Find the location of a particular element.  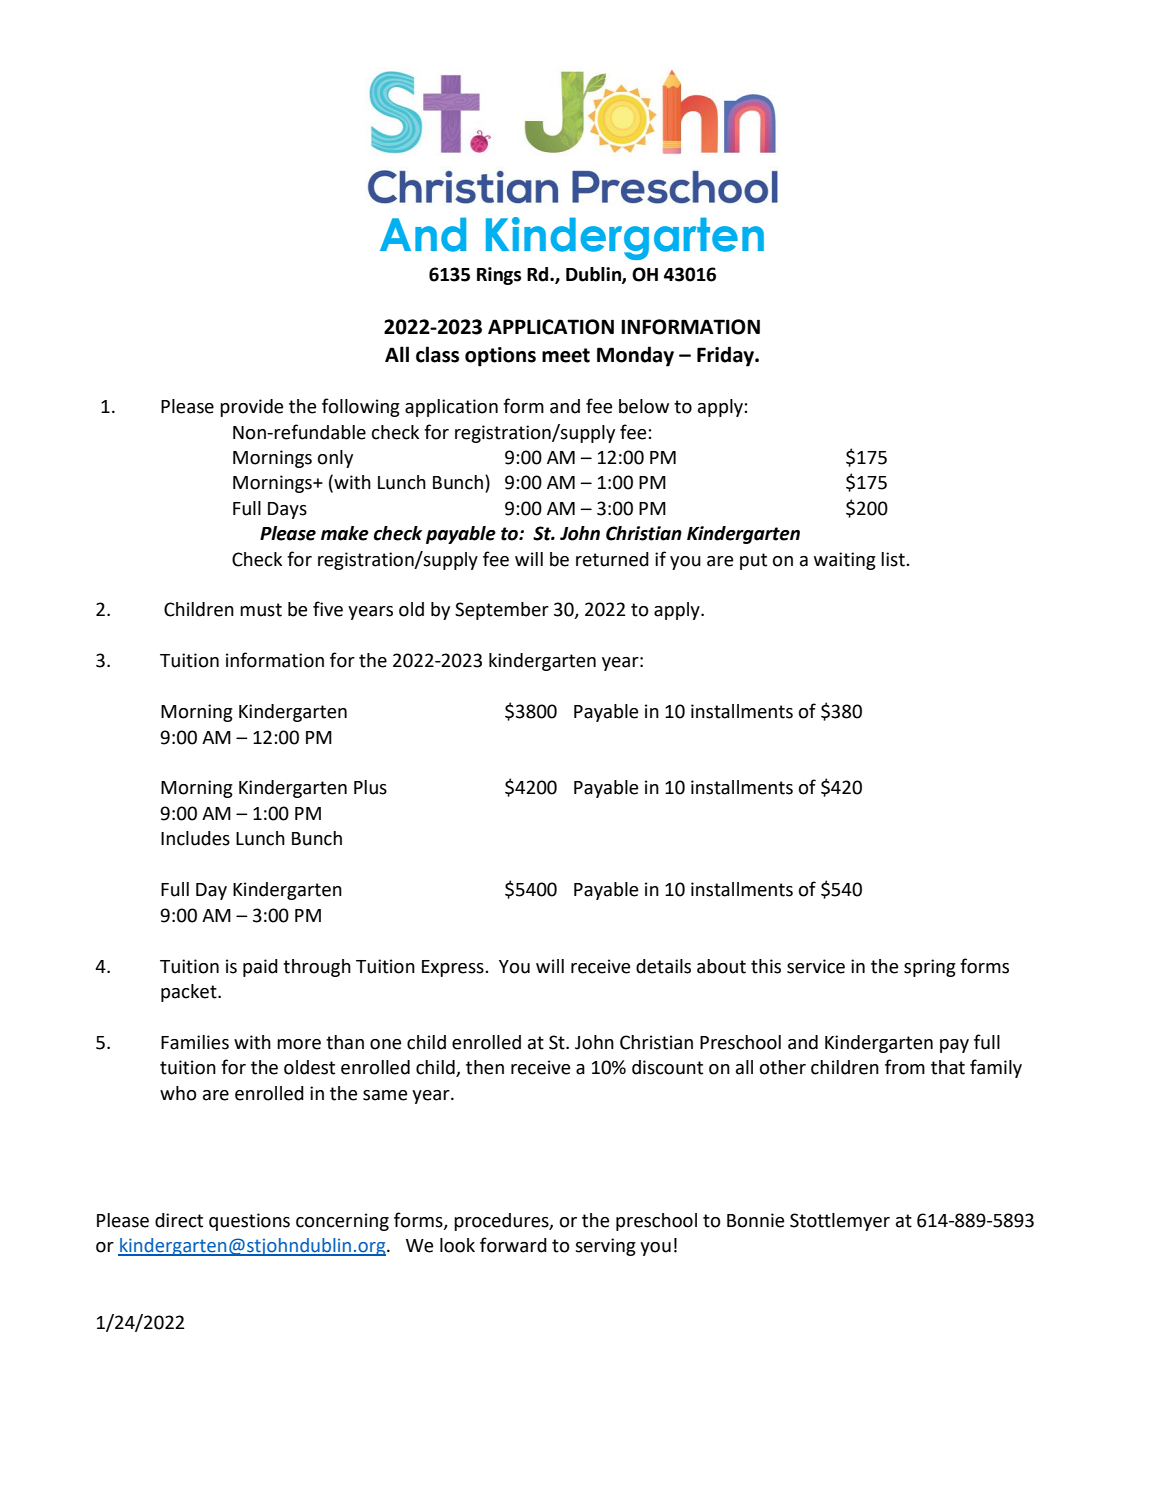

Bonnie is located at coordinates (755, 1220).
